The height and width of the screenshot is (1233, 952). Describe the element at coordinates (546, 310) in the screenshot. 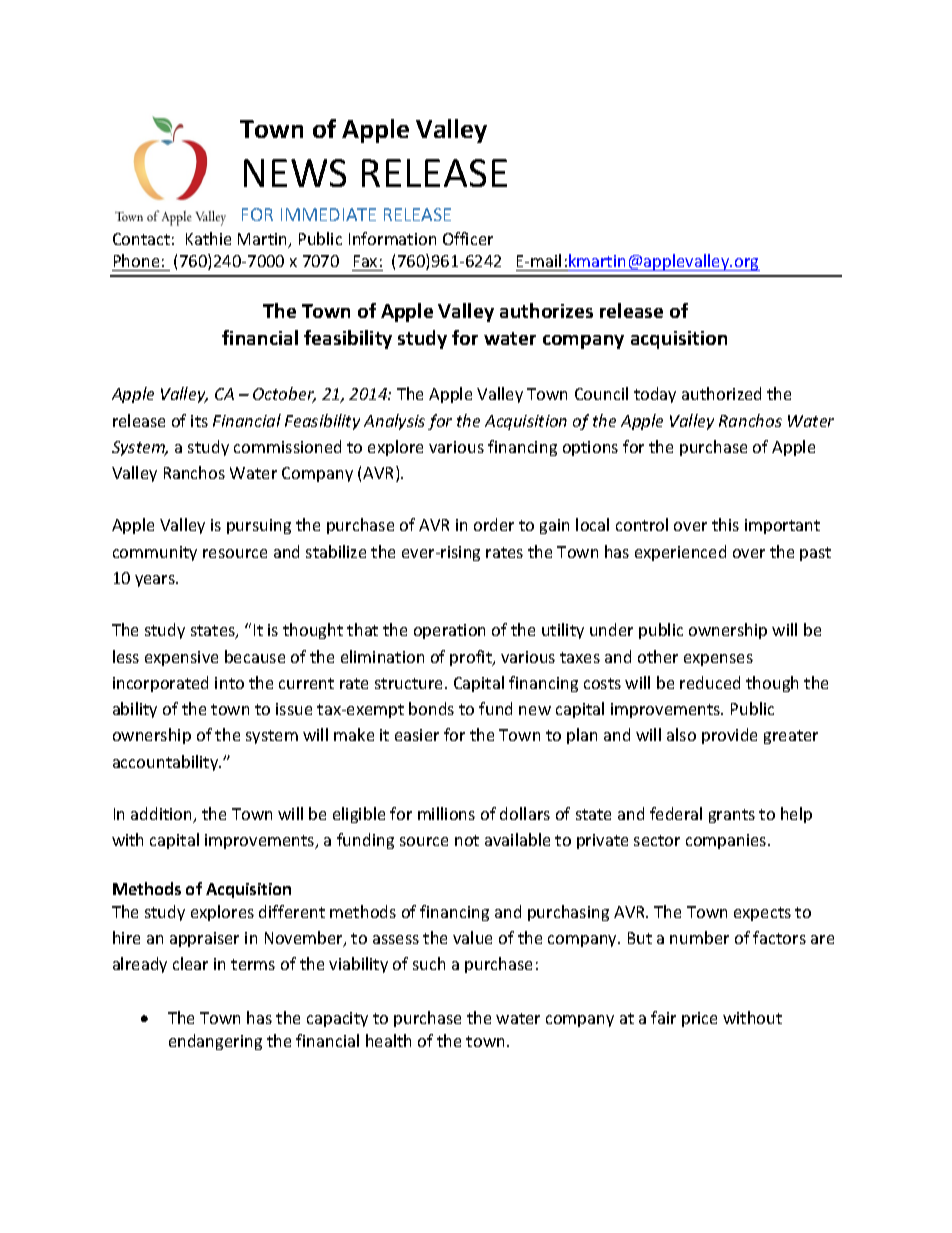

I see `authorizes` at that location.
